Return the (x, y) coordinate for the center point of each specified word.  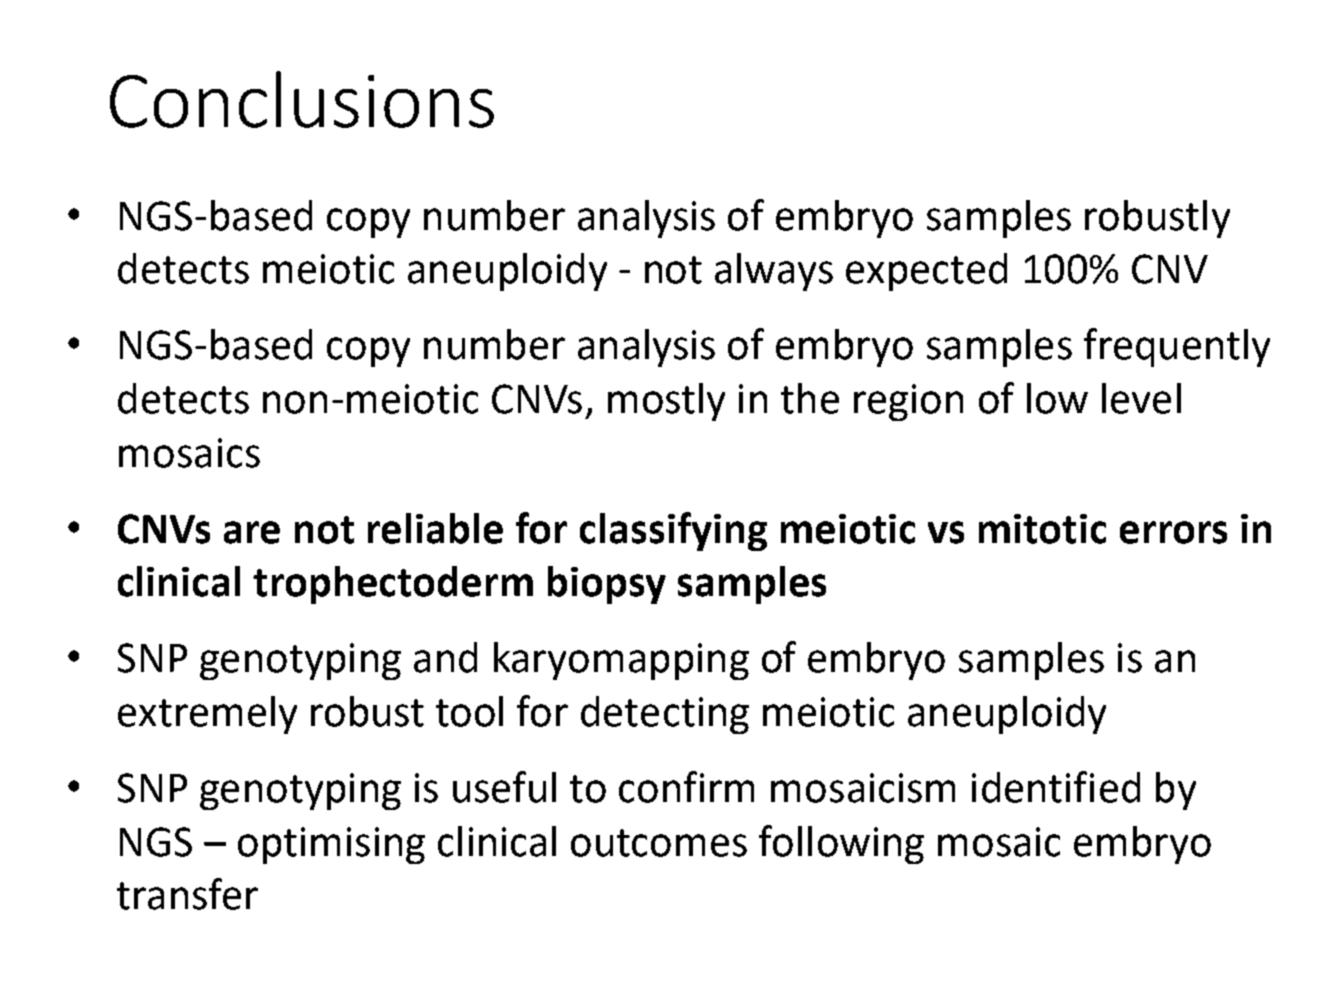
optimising (331, 845)
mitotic (1042, 529)
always (774, 272)
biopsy (607, 585)
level (1141, 398)
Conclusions (302, 99)
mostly (666, 402)
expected (926, 272)
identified (1056, 787)
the (810, 398)
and (445, 657)
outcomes (659, 843)
